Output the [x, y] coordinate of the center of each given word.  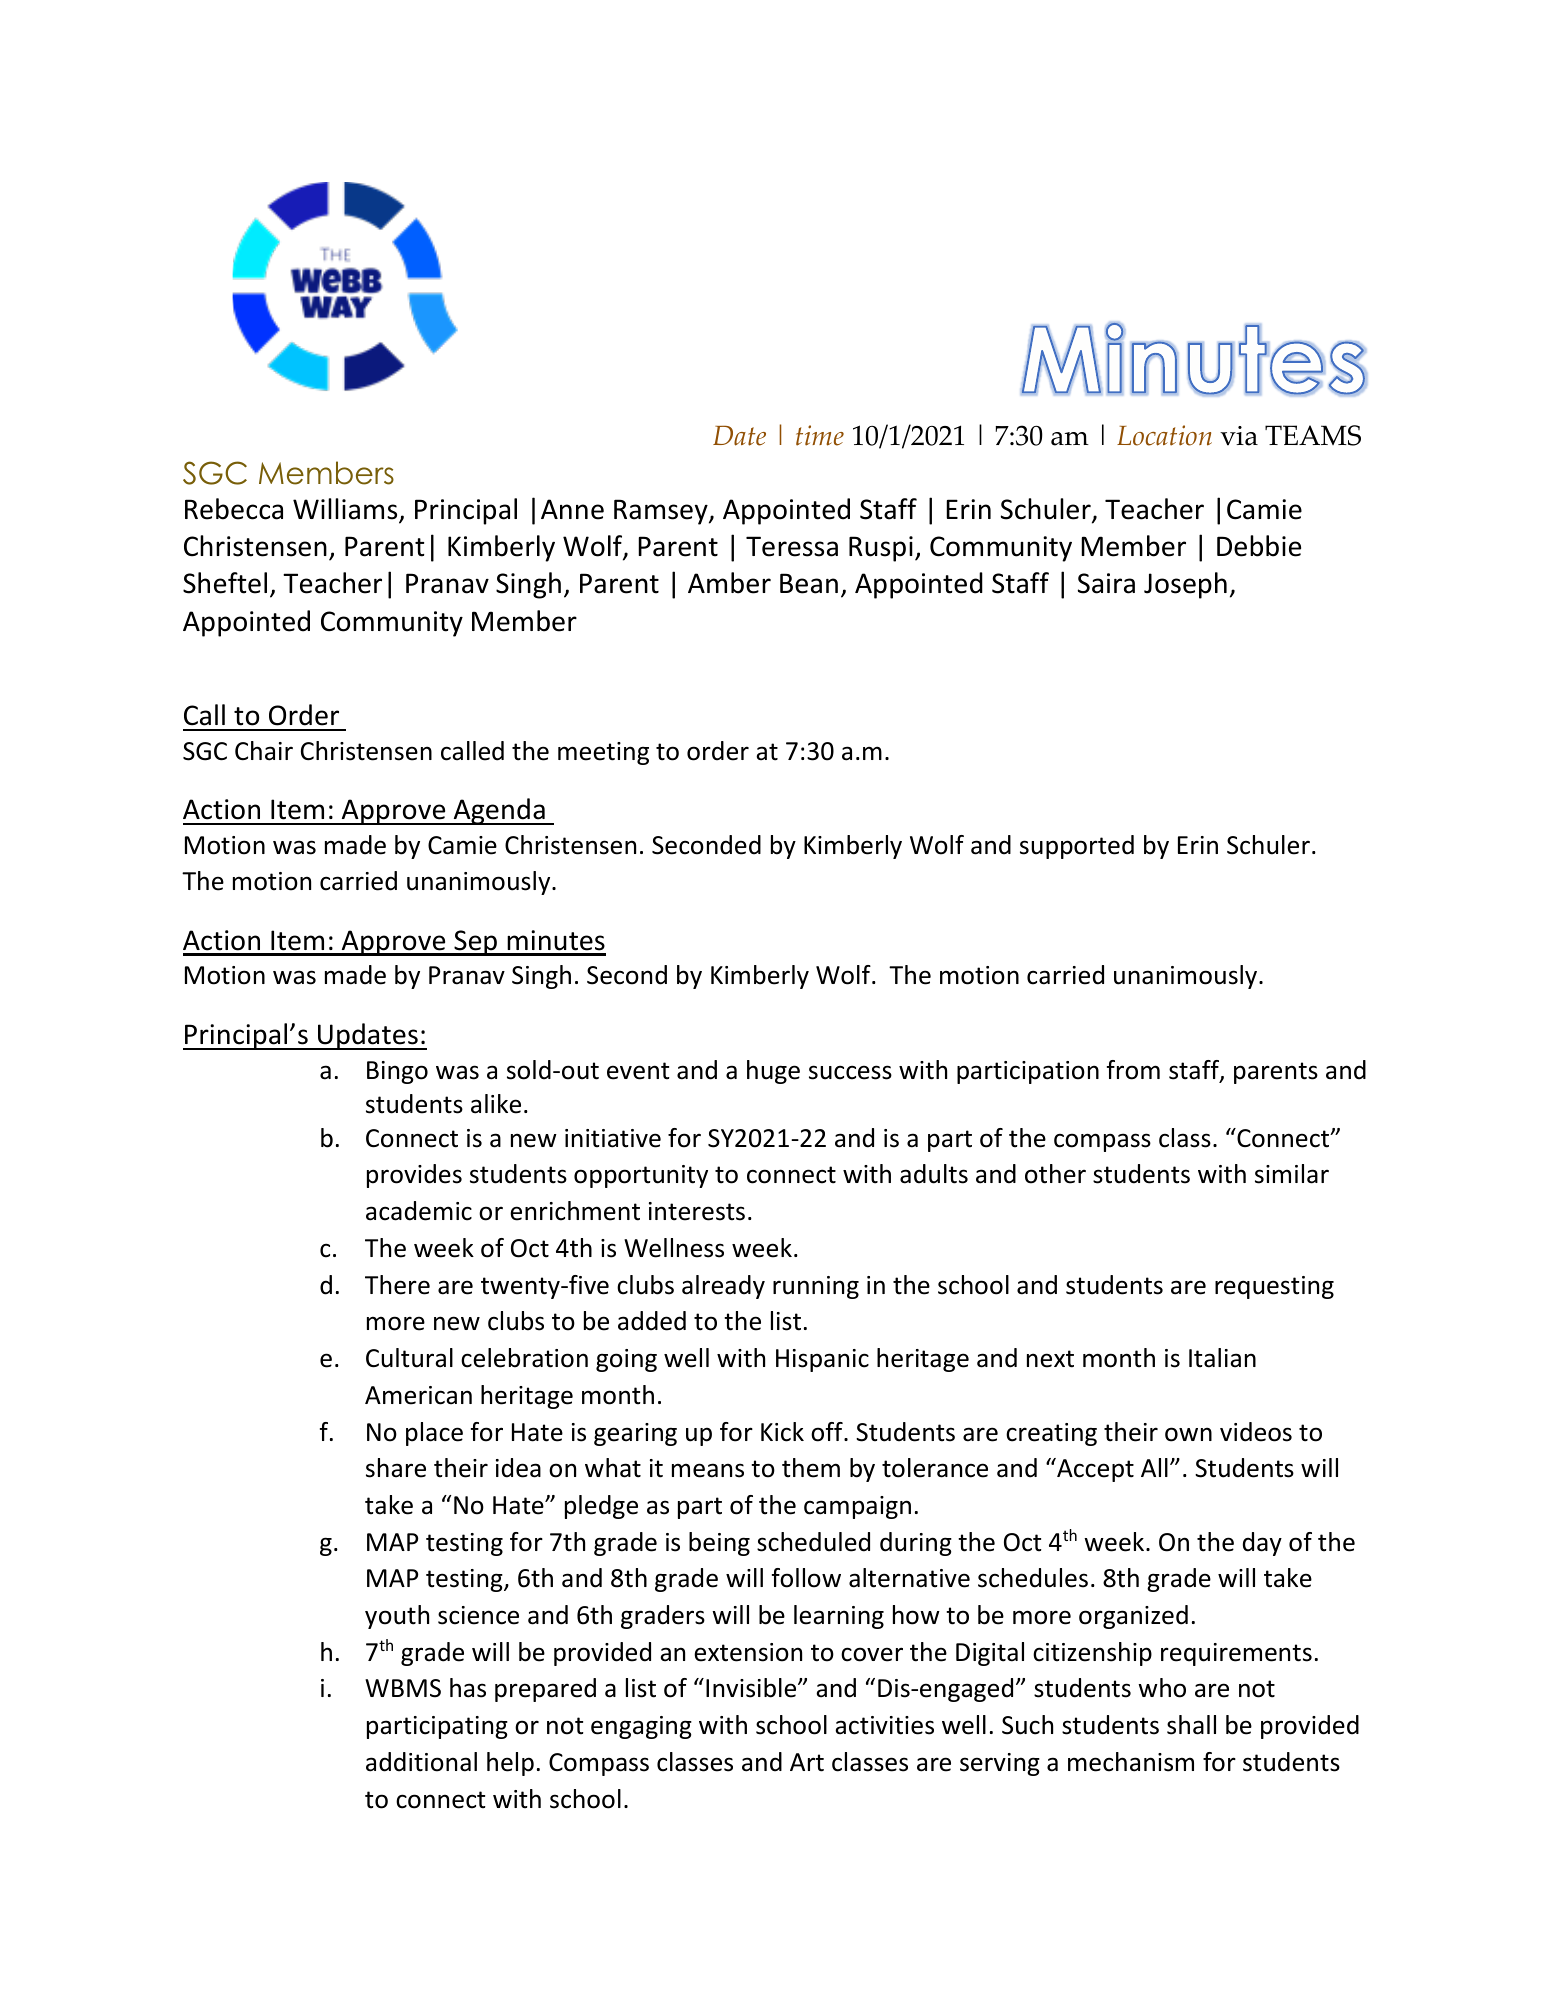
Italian [1222, 1358]
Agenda [499, 811]
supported [1077, 847]
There [397, 1285]
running [816, 1287]
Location [1164, 435]
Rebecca [234, 509]
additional [421, 1762]
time [820, 435]
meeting [603, 753]
